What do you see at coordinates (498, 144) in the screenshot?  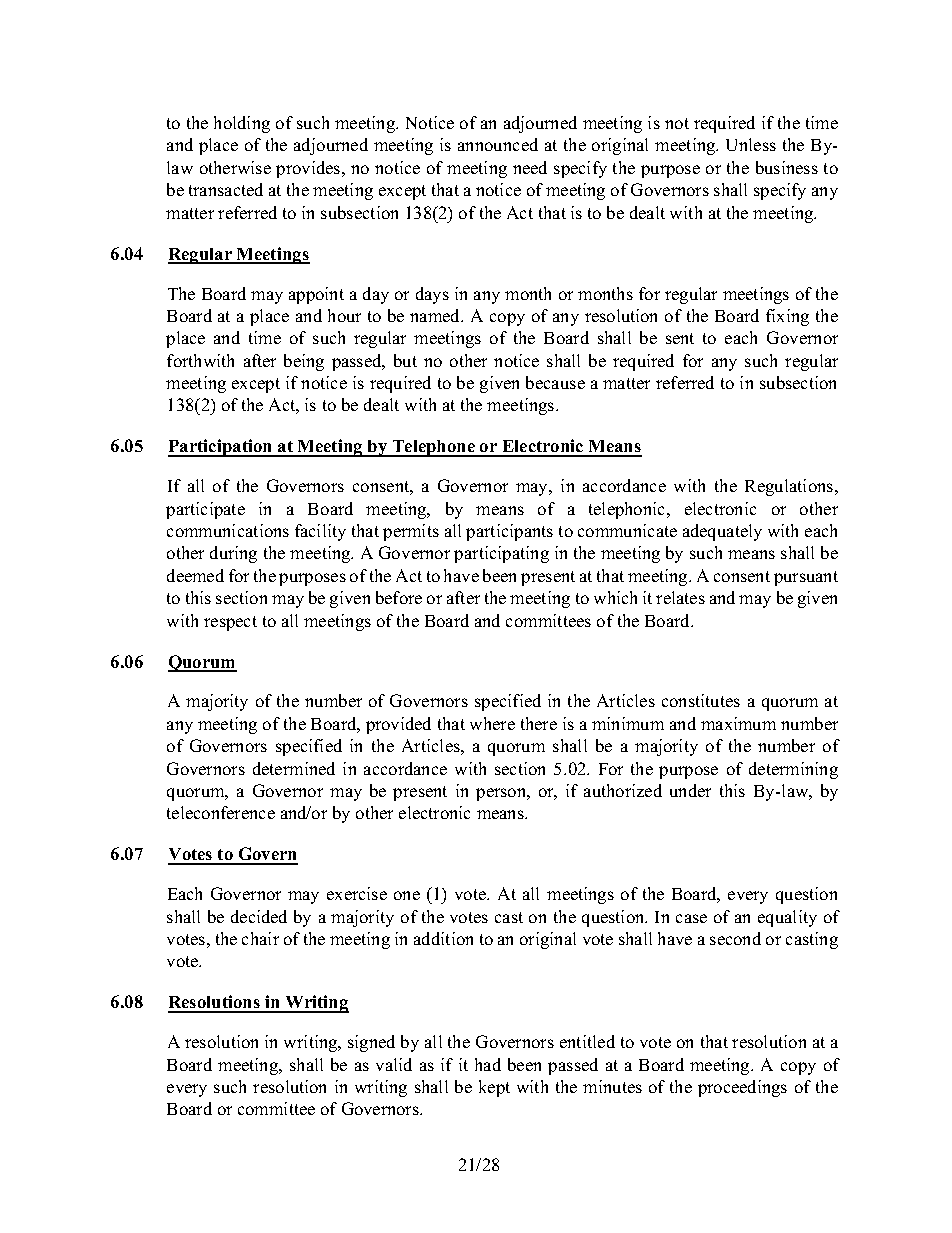 I see `announced` at bounding box center [498, 144].
